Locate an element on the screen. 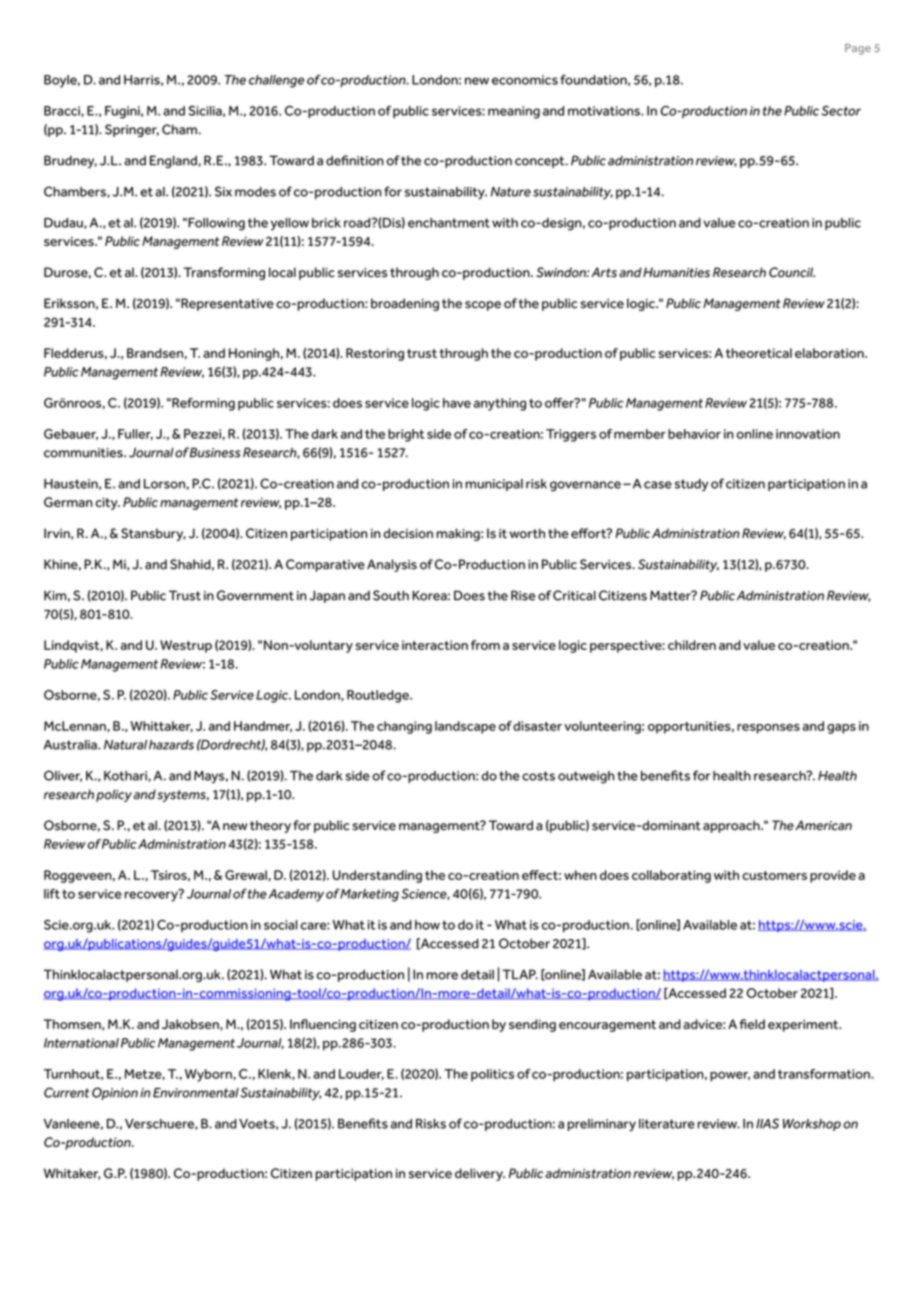 The width and height of the screenshot is (924, 1308). Opinion is located at coordinates (115, 1093).
